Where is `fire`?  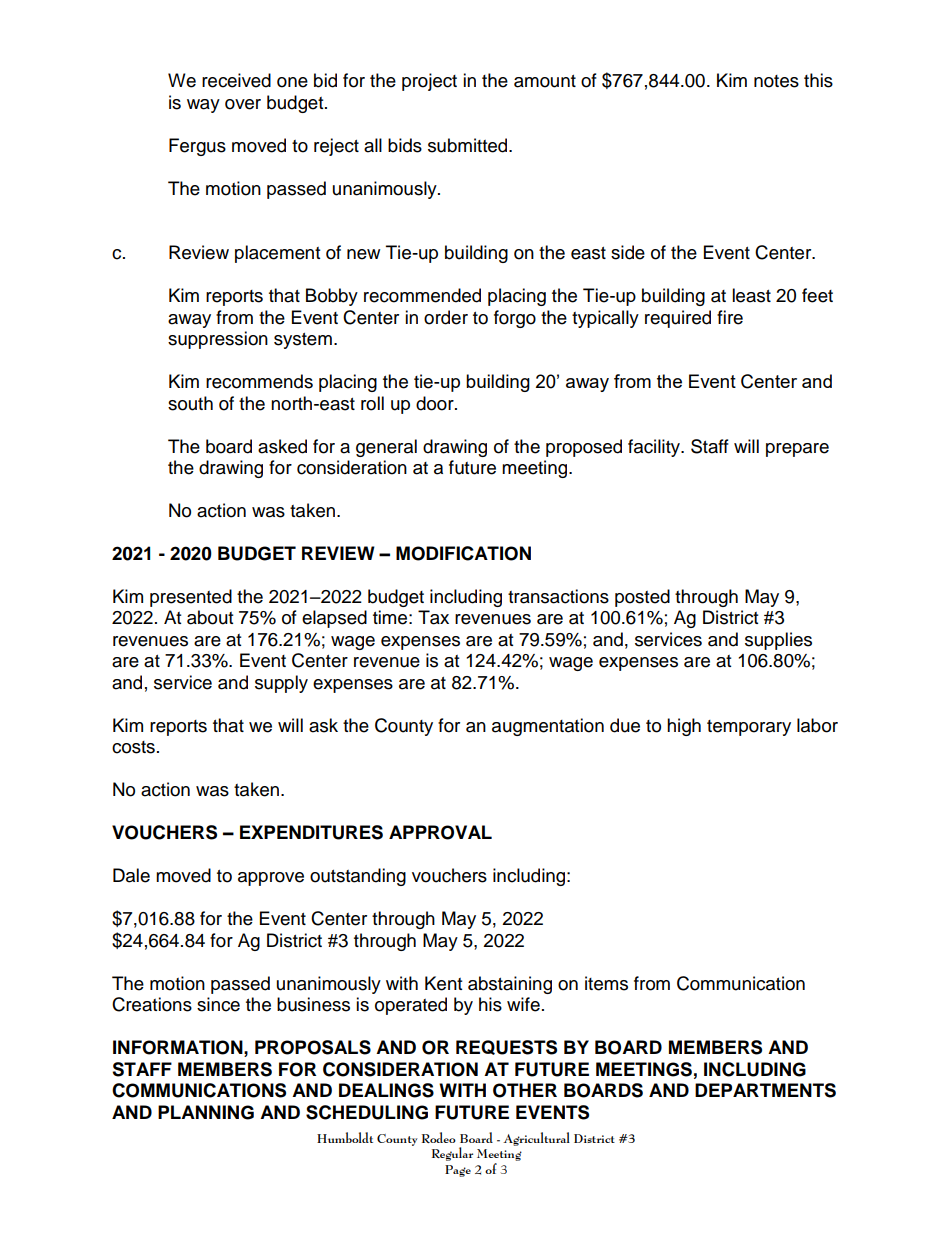
fire is located at coordinates (730, 317).
